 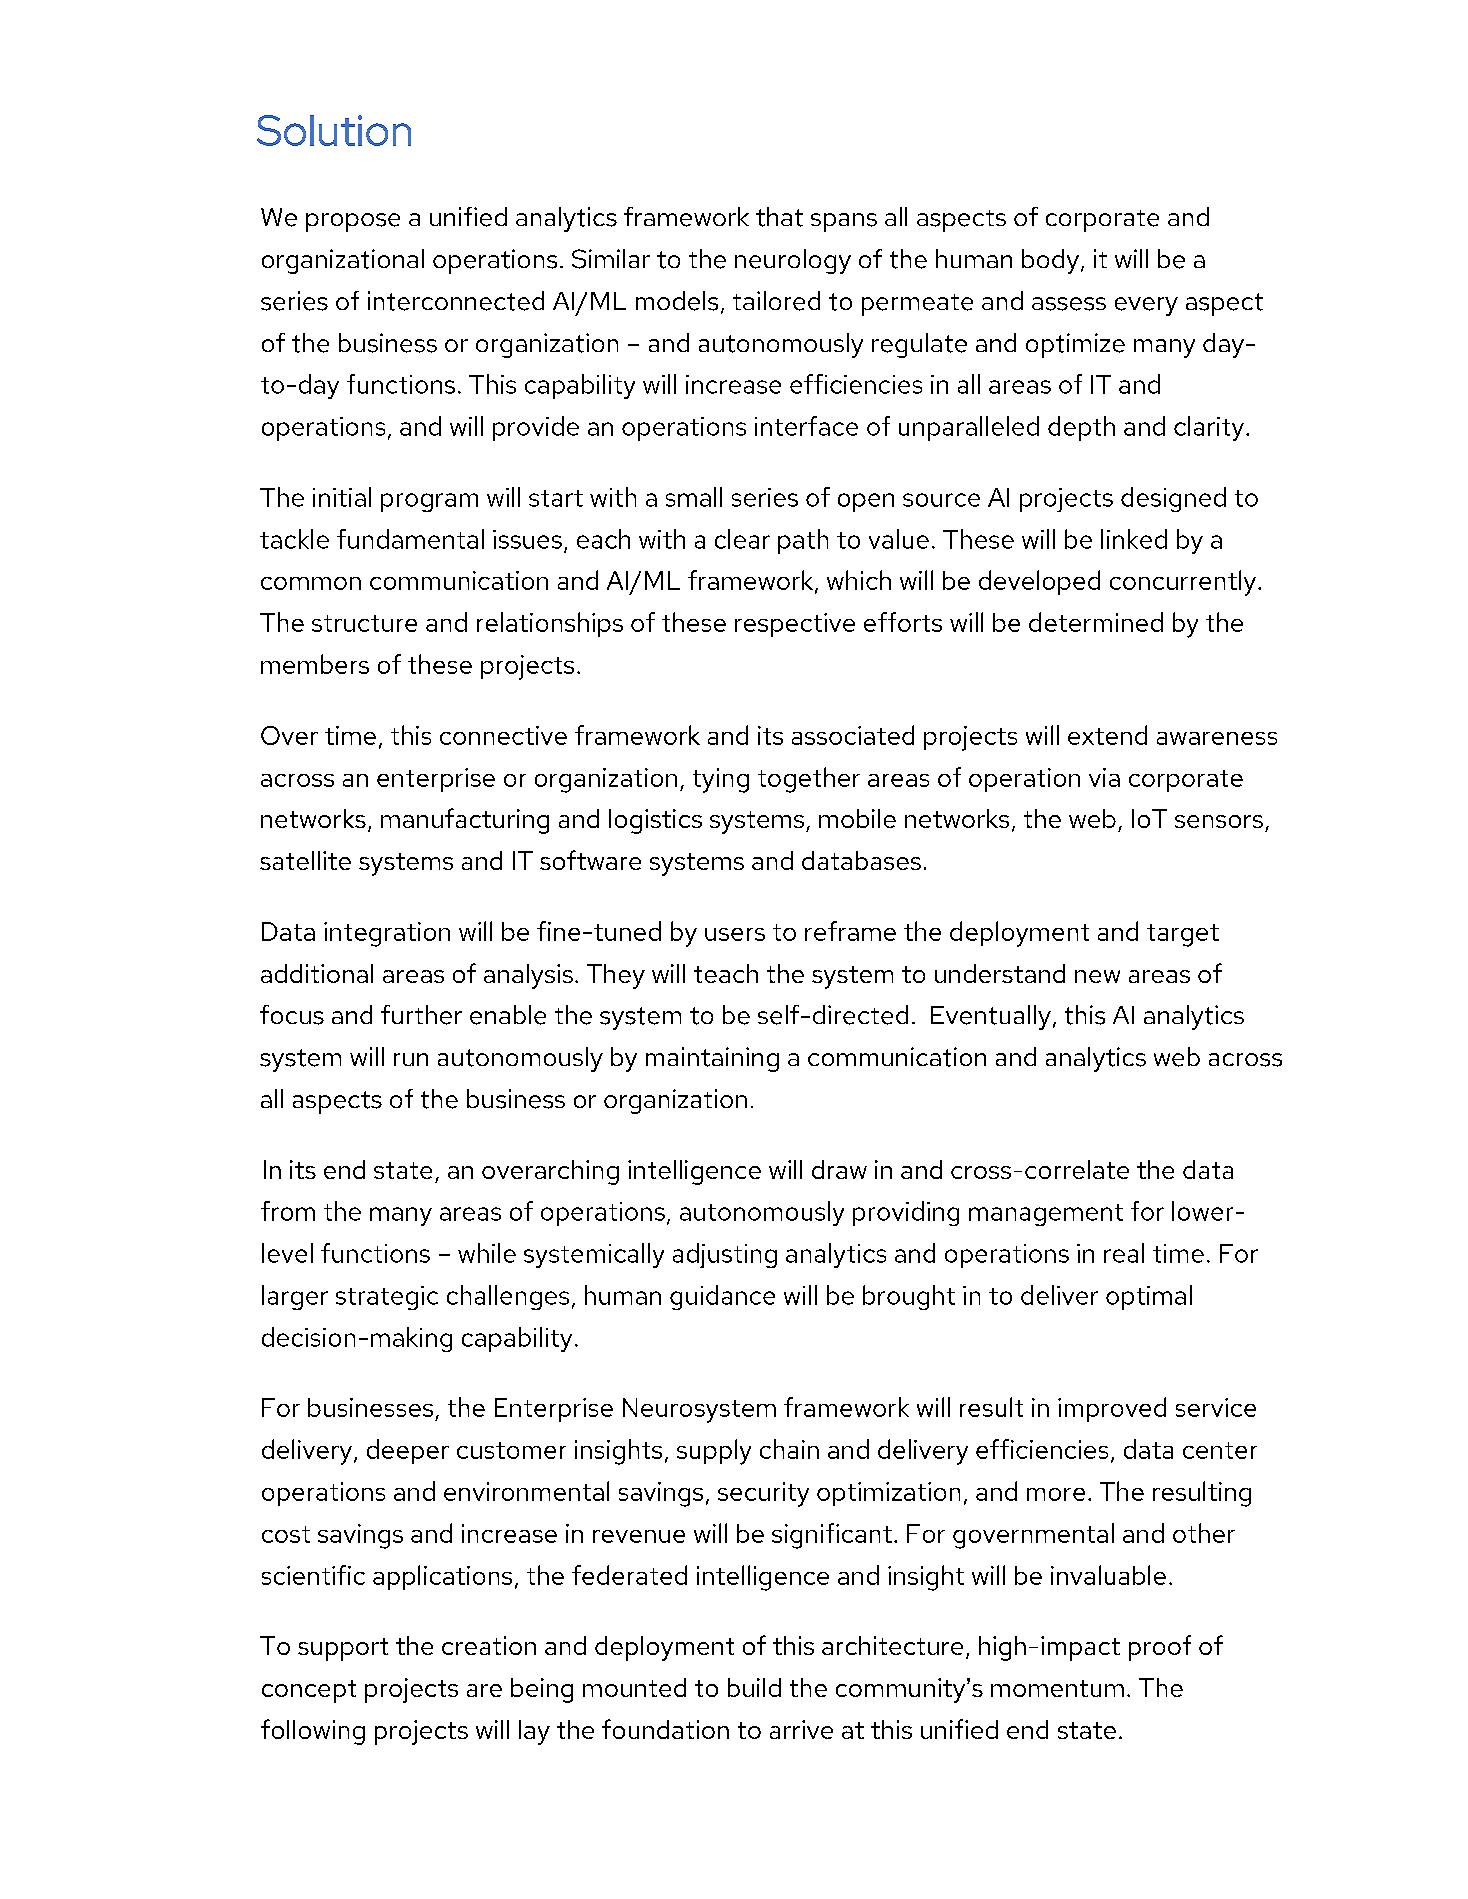 I want to click on propose, so click(x=353, y=222).
